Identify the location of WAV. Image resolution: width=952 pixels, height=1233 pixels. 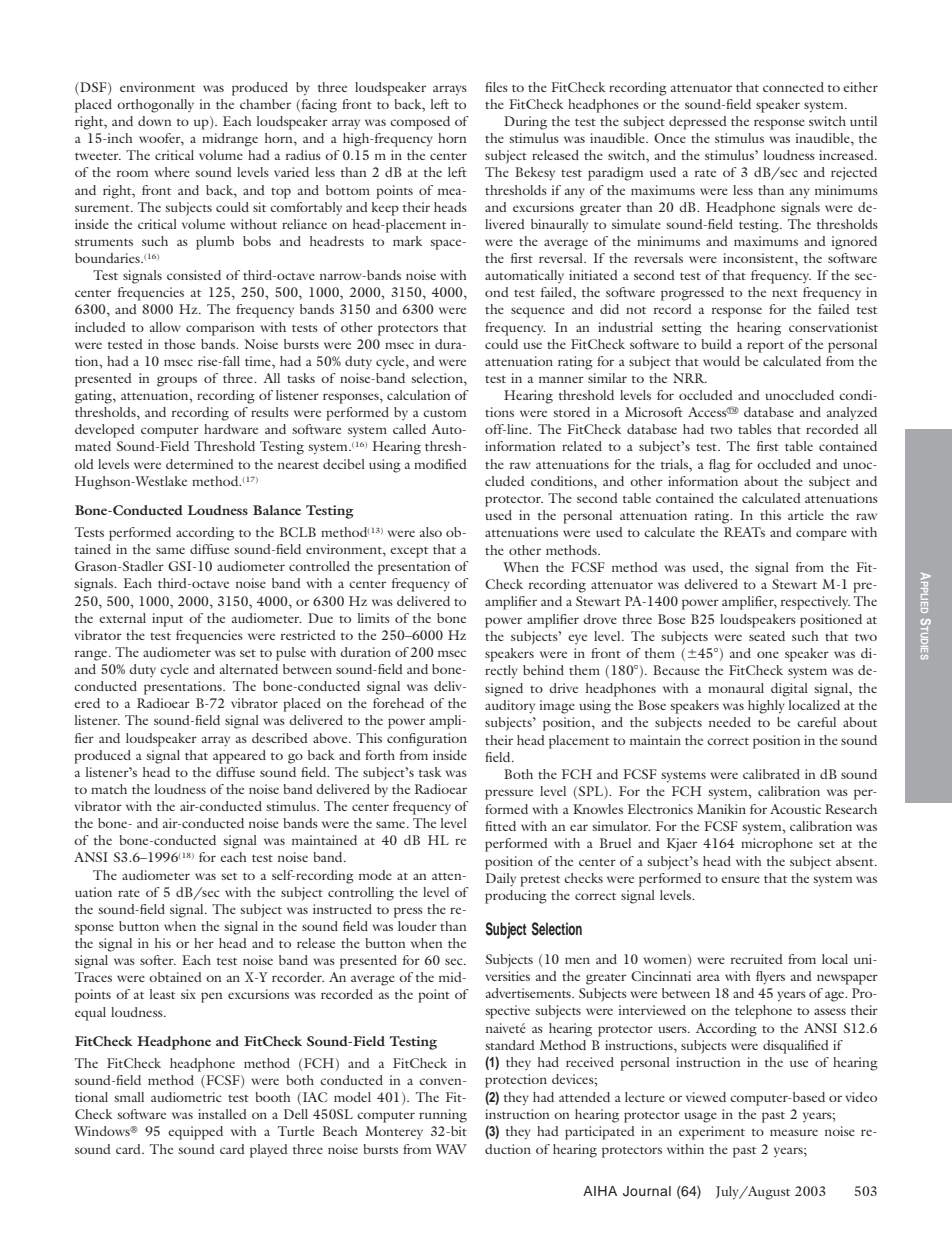
(451, 1149).
